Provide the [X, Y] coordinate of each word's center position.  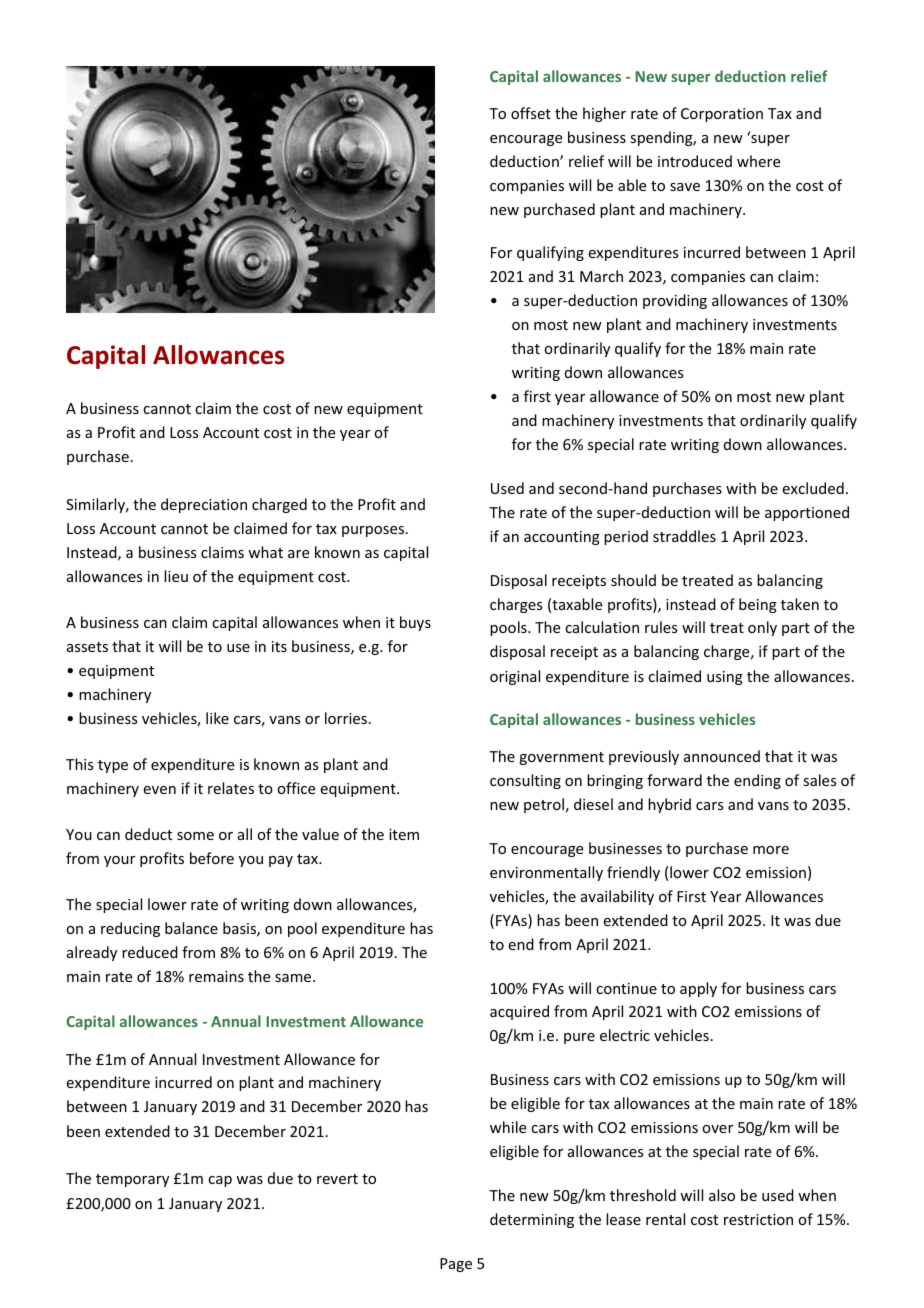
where [758, 161]
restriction [758, 1219]
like [217, 718]
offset [531, 113]
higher [604, 114]
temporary [132, 1180]
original [515, 677]
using [725, 678]
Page [456, 1265]
